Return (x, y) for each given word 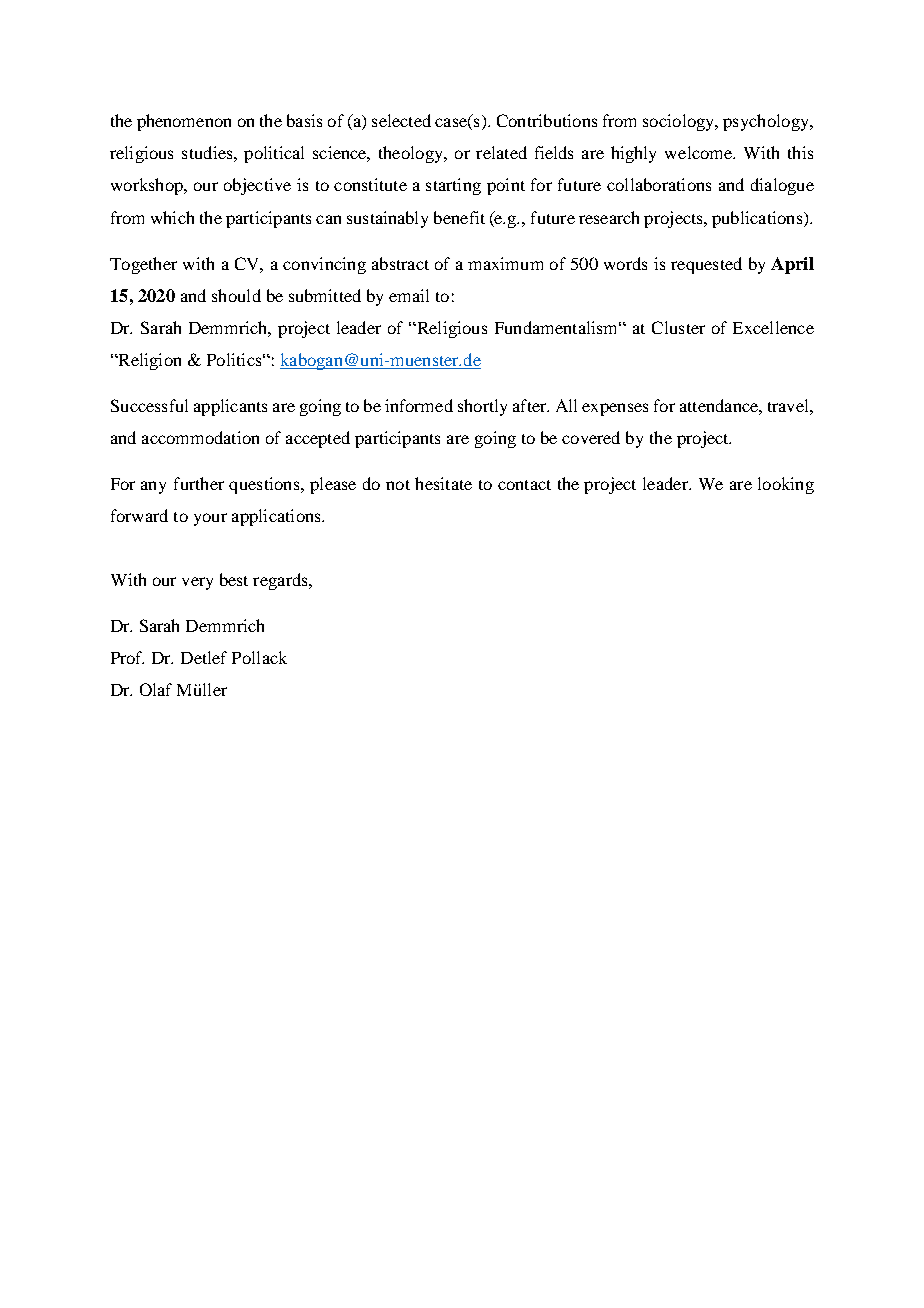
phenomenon (184, 122)
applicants (230, 407)
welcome (699, 152)
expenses (615, 409)
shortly (482, 407)
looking (786, 485)
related (501, 152)
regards (281, 581)
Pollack (259, 657)
